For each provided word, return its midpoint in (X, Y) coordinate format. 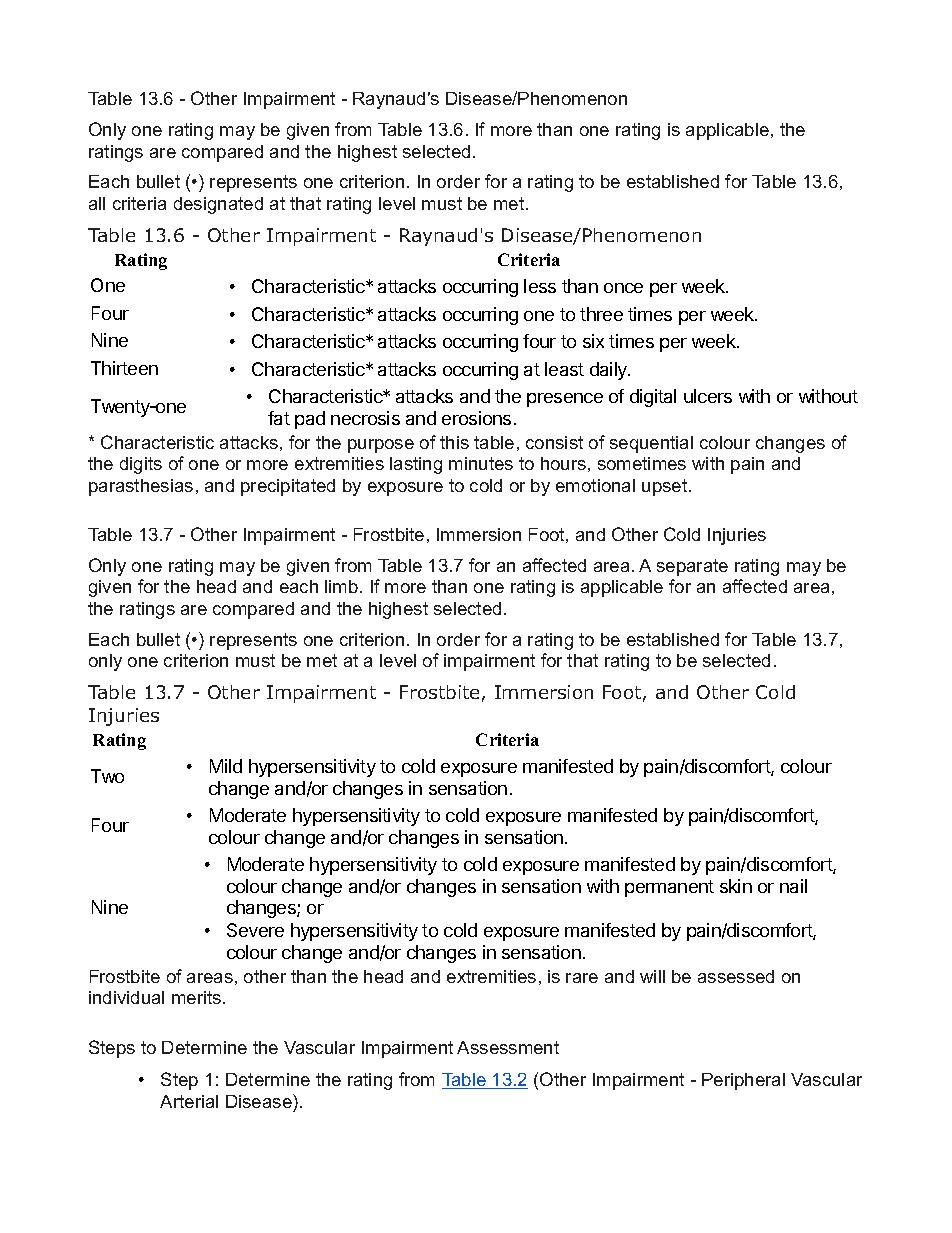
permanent (669, 888)
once (623, 288)
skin (736, 886)
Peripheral (743, 1081)
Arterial (189, 1101)
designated (218, 205)
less (540, 286)
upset (666, 487)
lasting (416, 465)
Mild (226, 766)
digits (141, 465)
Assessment (508, 1047)
